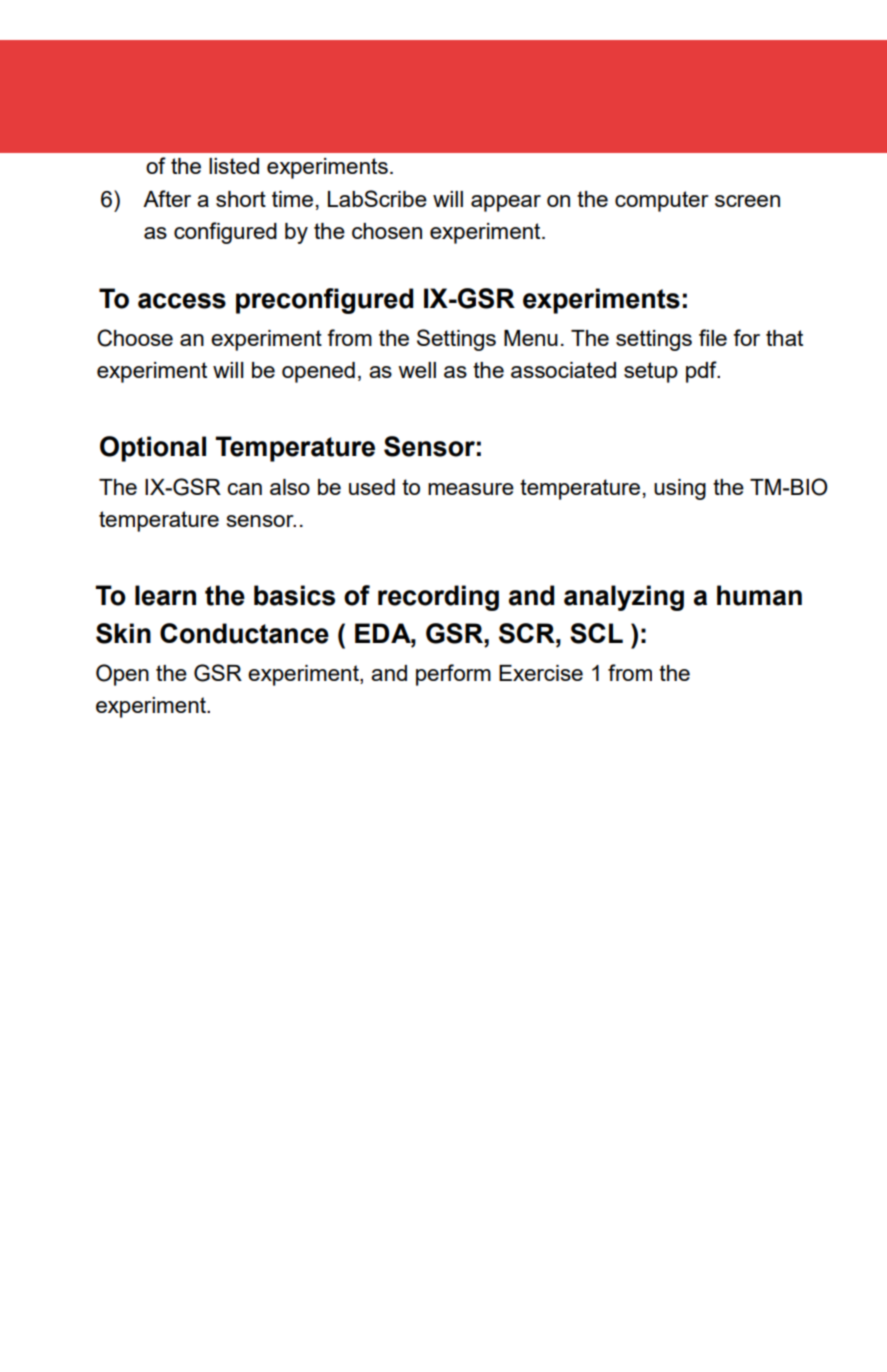 This document has width=887, height=1372. Describe the element at coordinates (153, 449) in the document. I see `Optional` at that location.
